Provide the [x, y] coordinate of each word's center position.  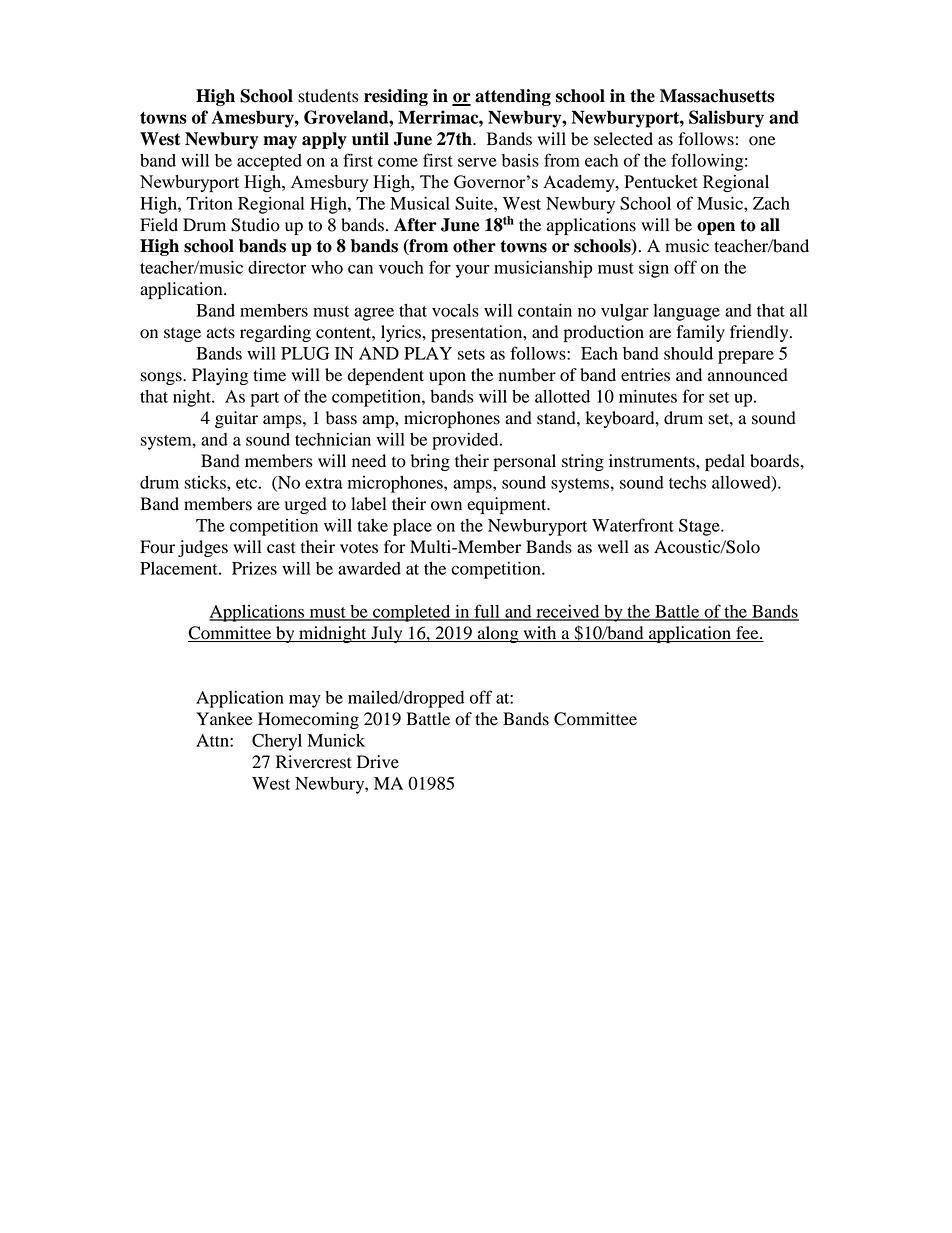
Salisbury [726, 119]
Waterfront [633, 525]
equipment [508, 505]
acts [221, 333]
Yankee [224, 719]
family [700, 333]
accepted [269, 162]
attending [513, 97]
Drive [378, 762]
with [540, 634]
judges [203, 548]
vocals [455, 310]
